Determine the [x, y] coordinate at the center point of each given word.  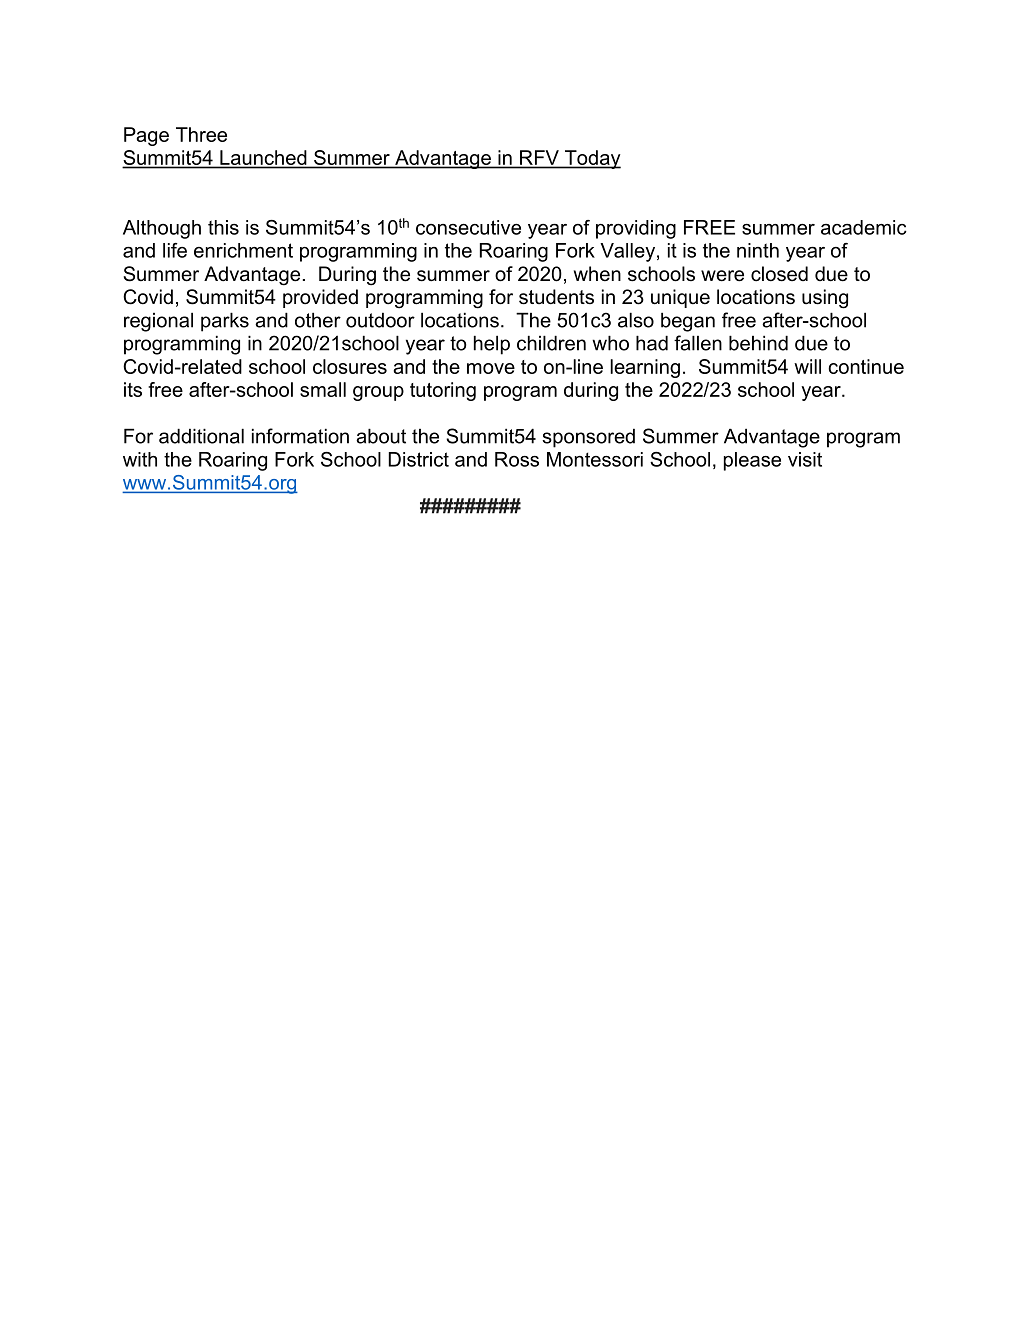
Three [201, 134]
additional [201, 436]
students [556, 297]
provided [320, 298]
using [825, 299]
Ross [517, 459]
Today [592, 159]
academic [864, 227]
